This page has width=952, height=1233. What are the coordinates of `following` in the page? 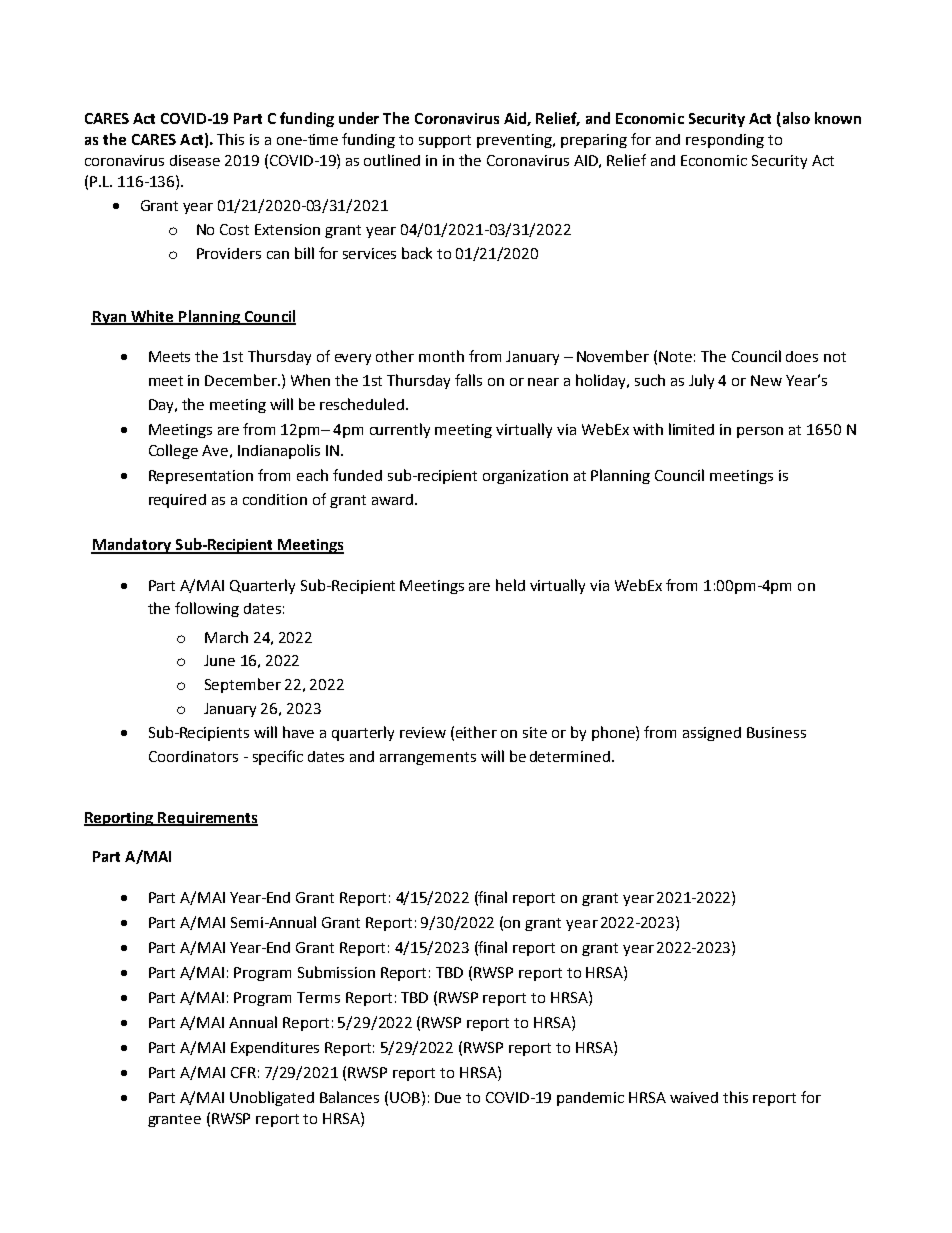 It's located at (207, 609).
